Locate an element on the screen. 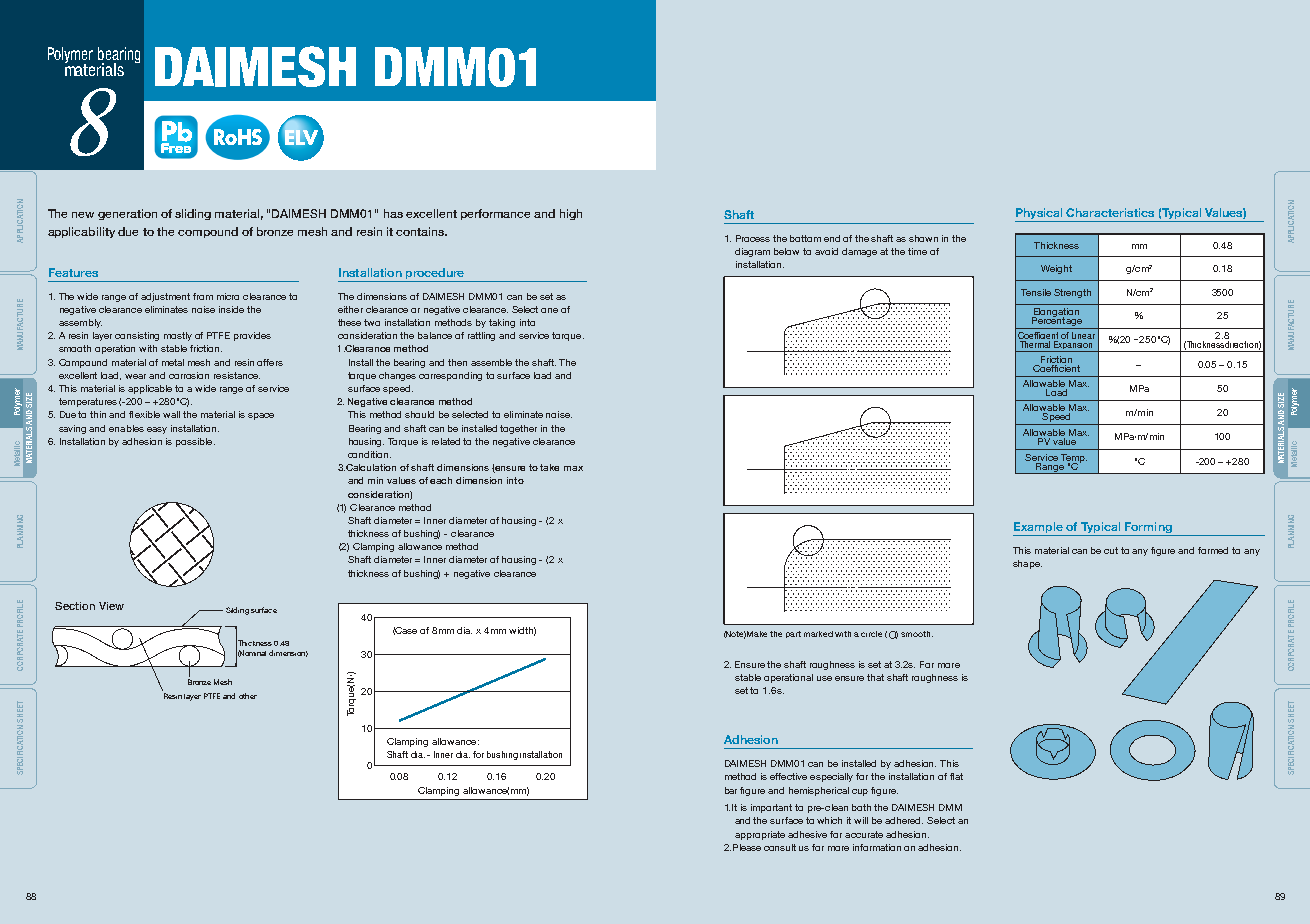 Image resolution: width=1310 pixels, height=924 pixels. high is located at coordinates (571, 214).
